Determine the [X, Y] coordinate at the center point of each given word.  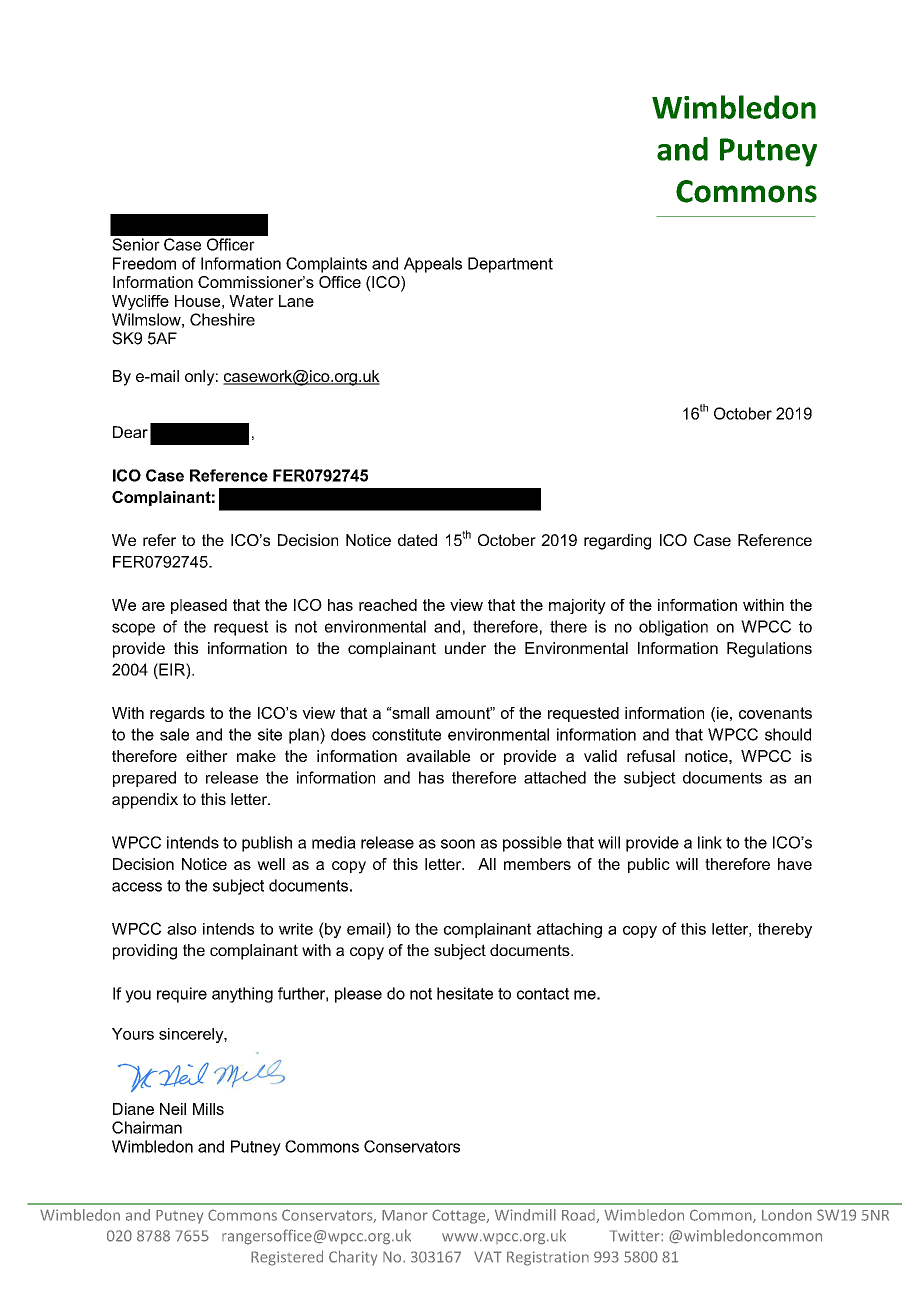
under [465, 648]
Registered [287, 1258]
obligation [673, 628]
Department [510, 265]
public [649, 865]
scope [133, 629]
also [182, 929]
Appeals [433, 265]
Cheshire [222, 319]
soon [458, 844]
